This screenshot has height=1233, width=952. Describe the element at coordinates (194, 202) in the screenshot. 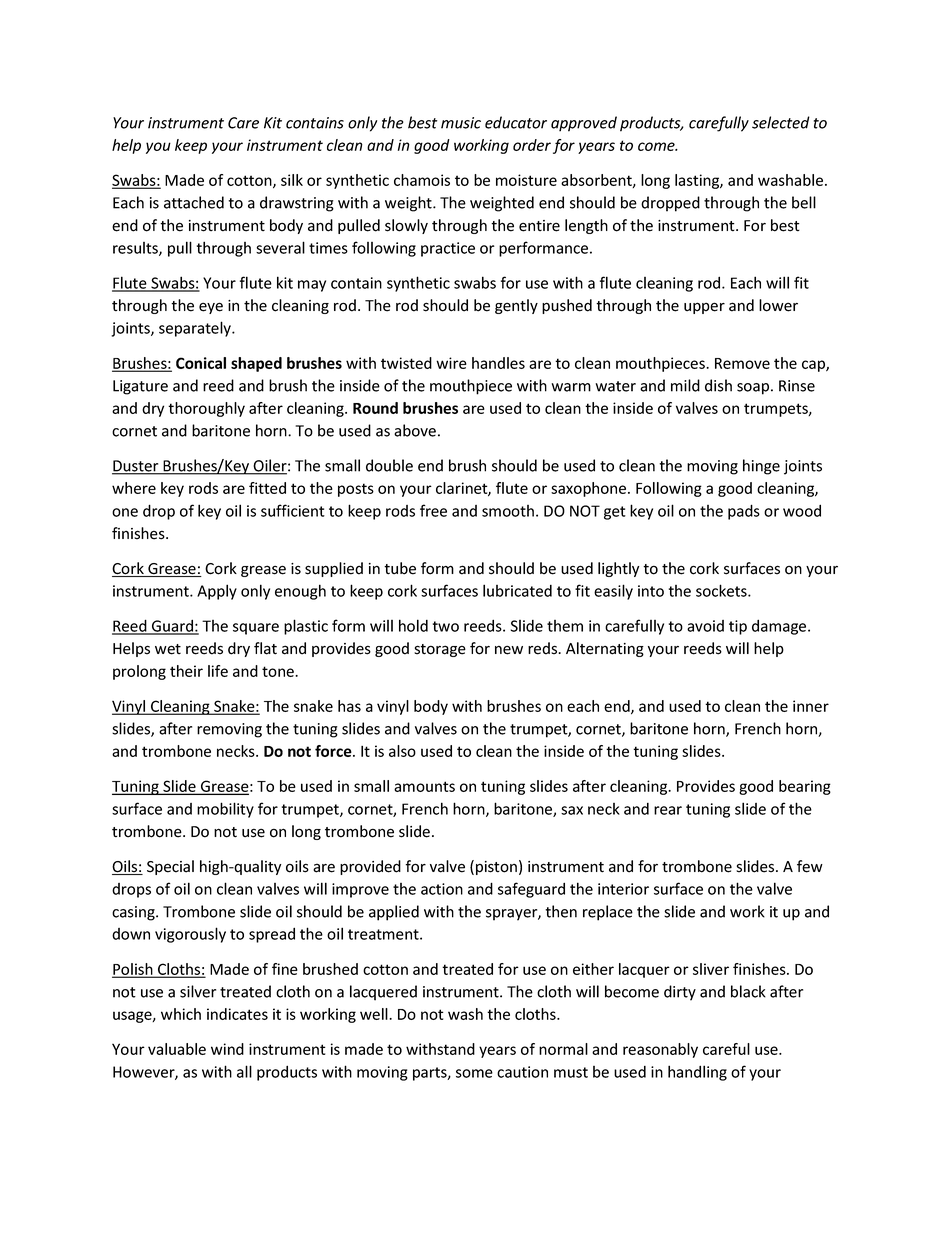

I see `attached` at that location.
